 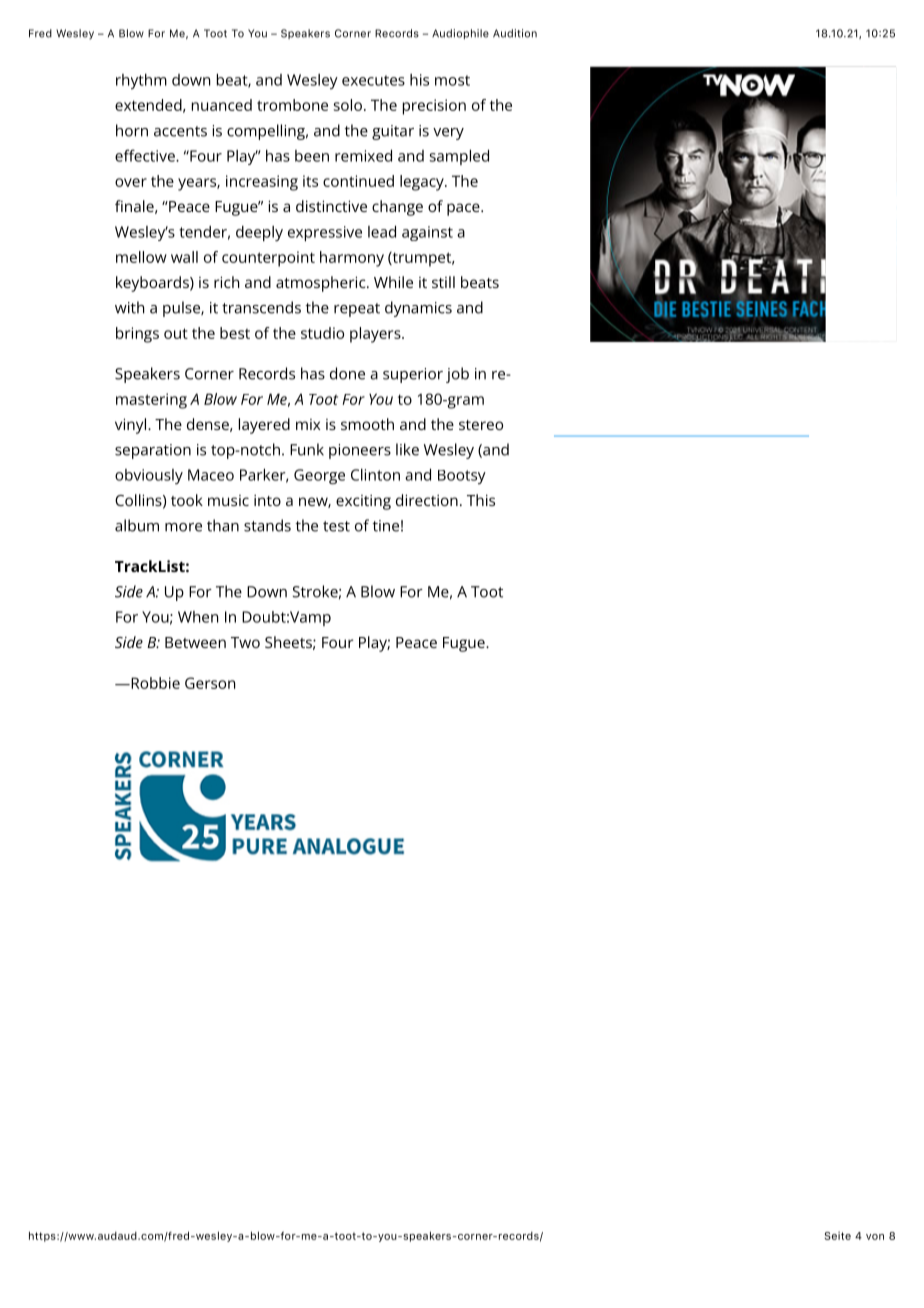 What do you see at coordinates (515, 33) in the screenshot?
I see `Audition` at bounding box center [515, 33].
